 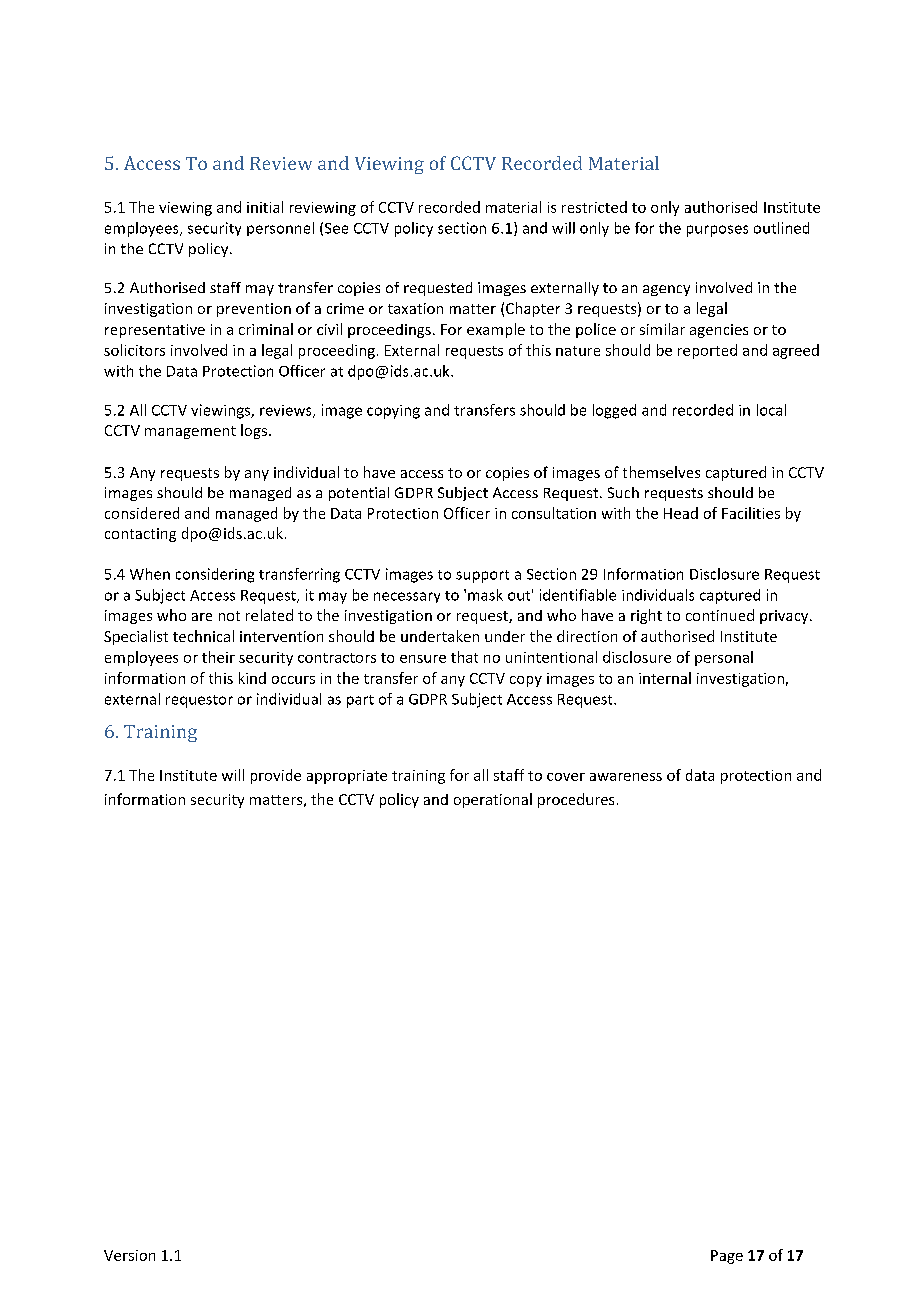 What do you see at coordinates (215, 575) in the screenshot?
I see `considering` at bounding box center [215, 575].
